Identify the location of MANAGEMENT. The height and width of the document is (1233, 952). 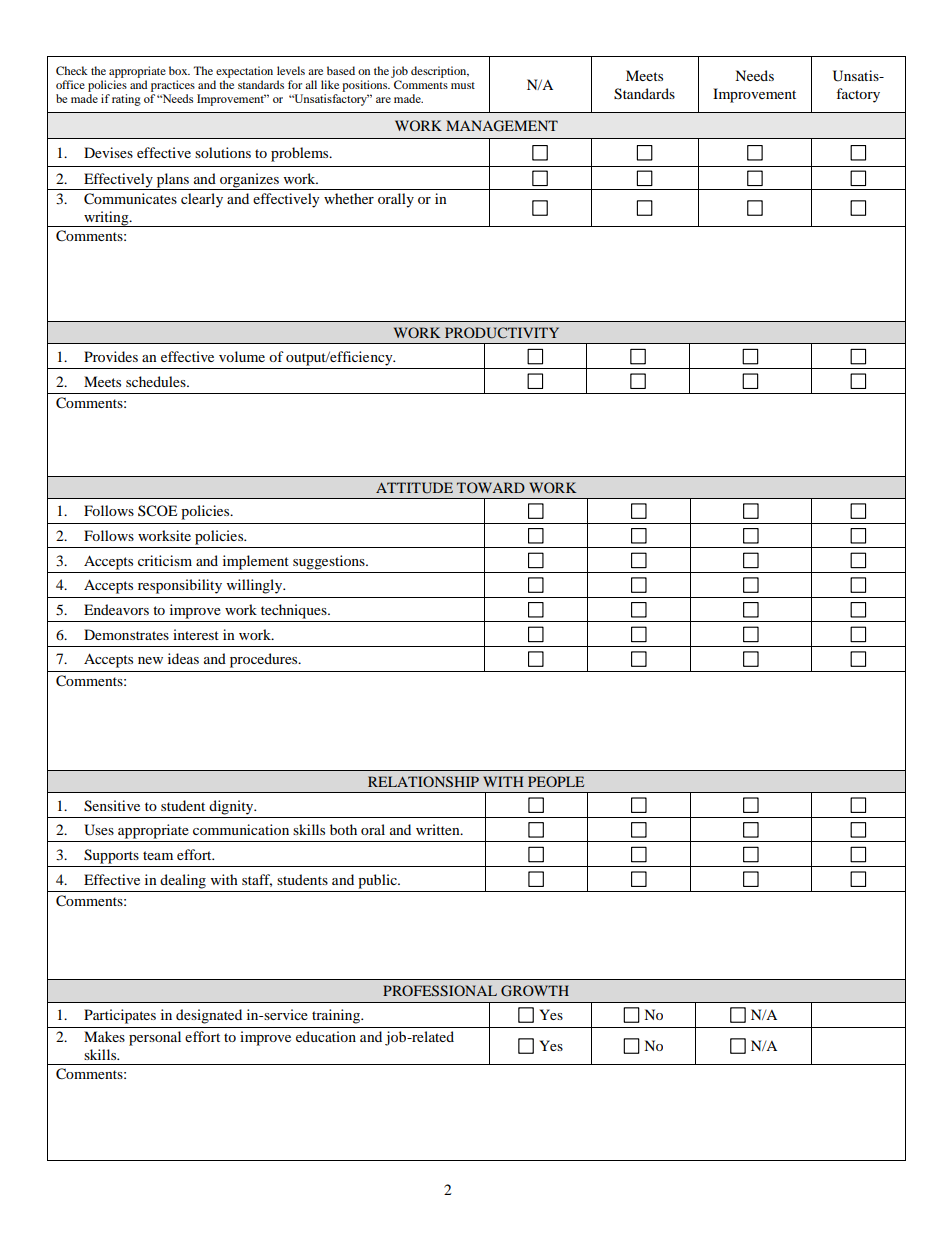
(502, 126).
